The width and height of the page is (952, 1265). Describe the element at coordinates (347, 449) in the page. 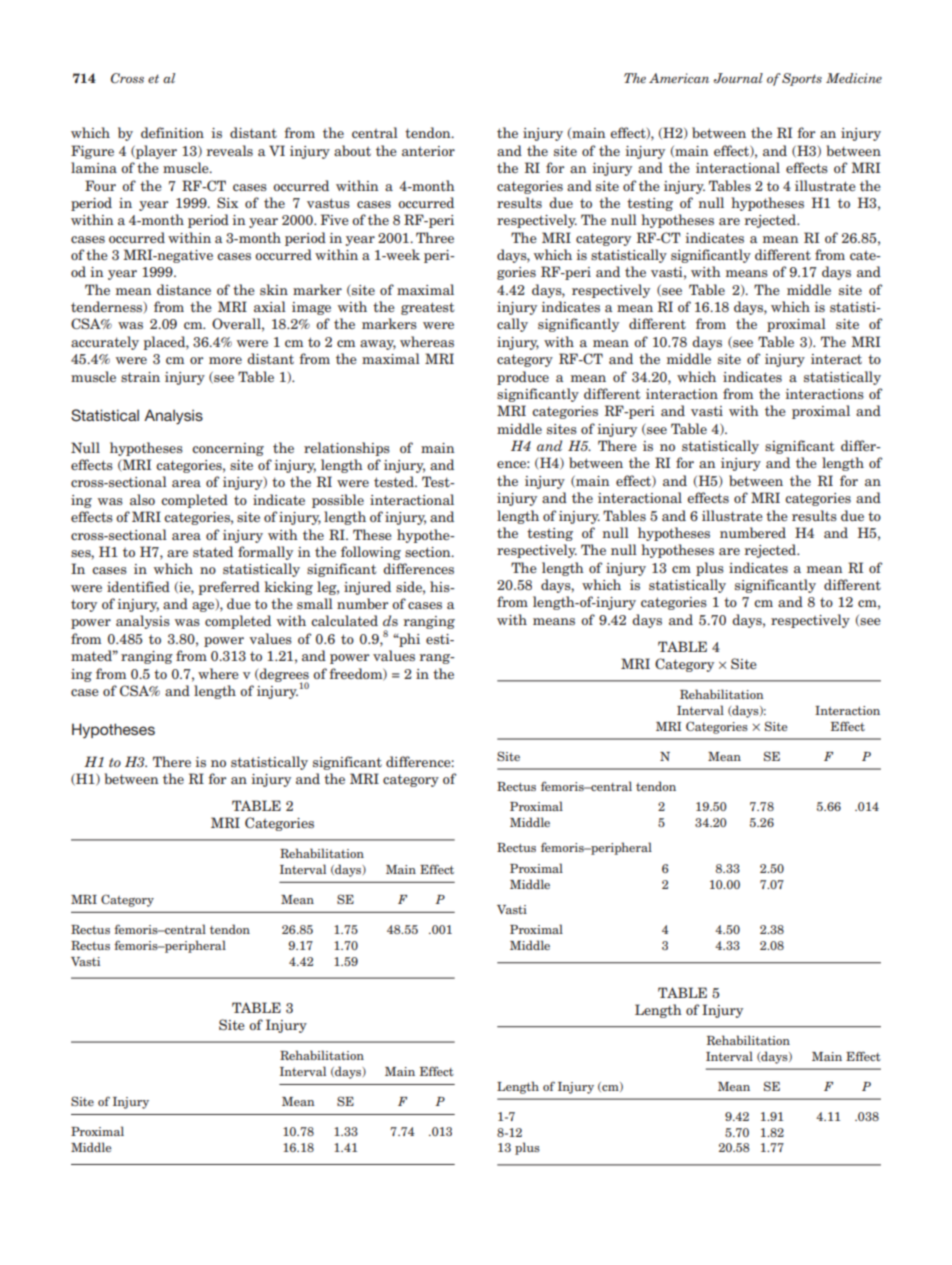

I see `relationships` at that location.
